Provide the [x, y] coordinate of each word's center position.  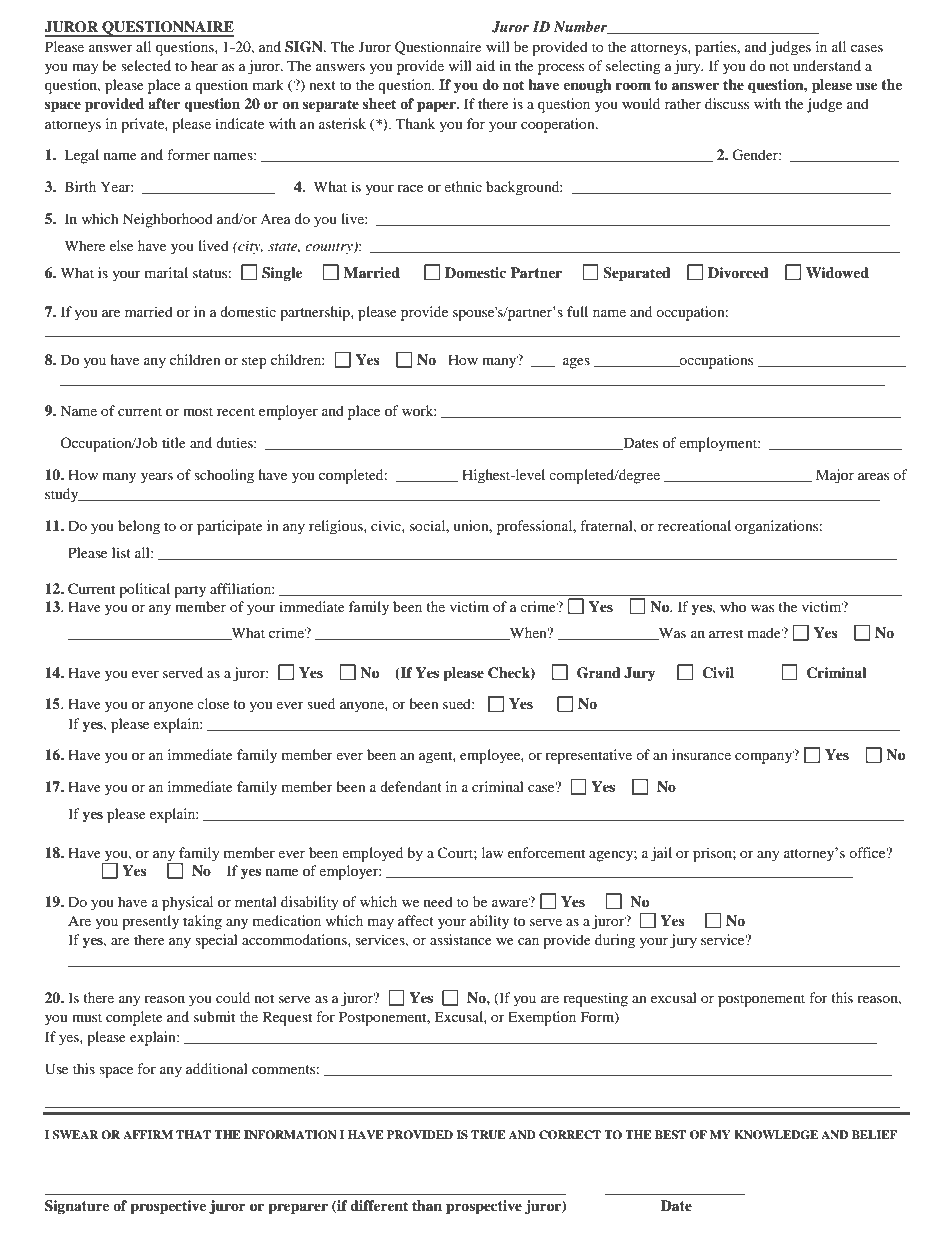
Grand [599, 673]
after [164, 103]
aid [485, 65]
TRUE [488, 1135]
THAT [193, 1134]
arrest [726, 633]
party [190, 591]
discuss [727, 103]
